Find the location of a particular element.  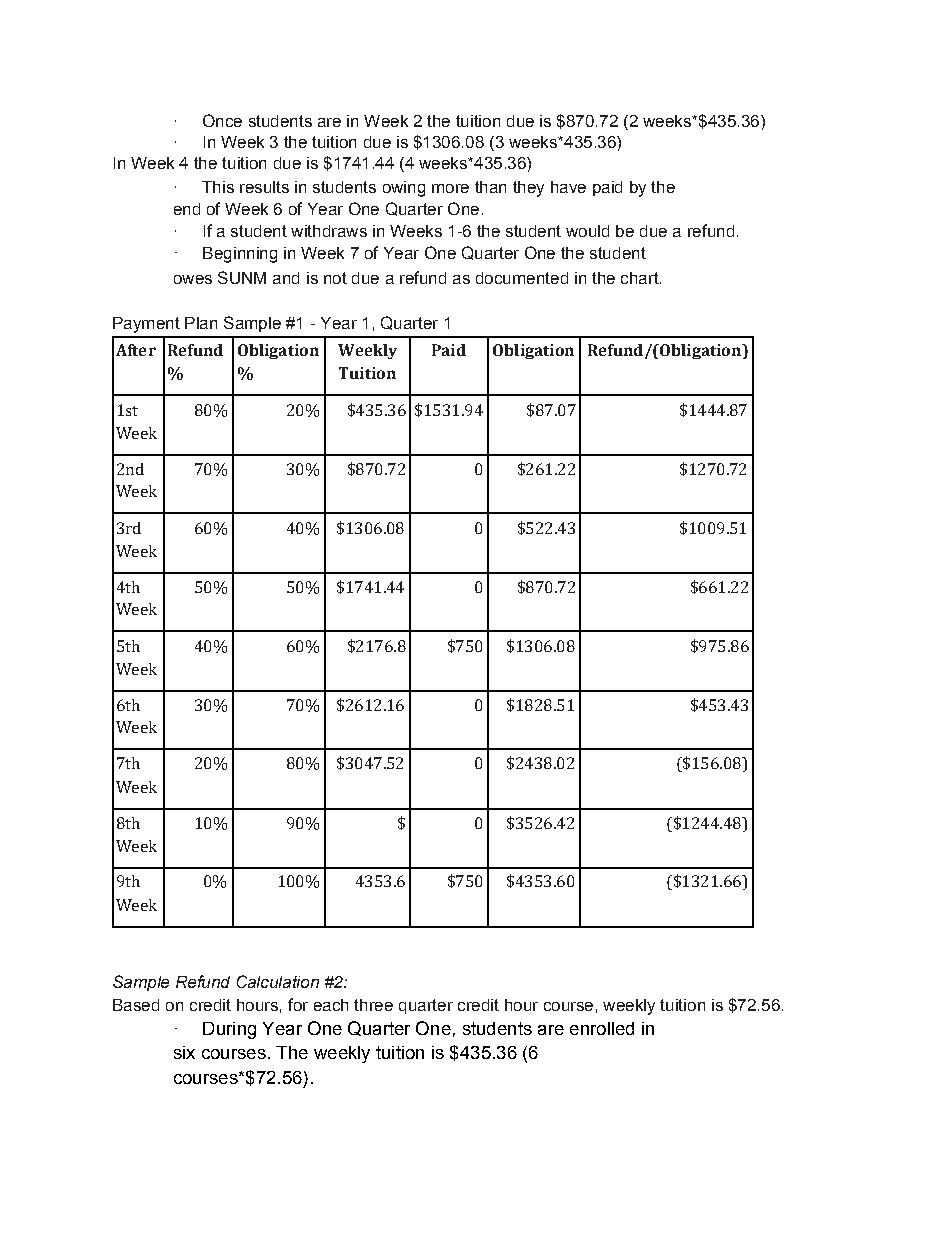

owing is located at coordinates (404, 189).
